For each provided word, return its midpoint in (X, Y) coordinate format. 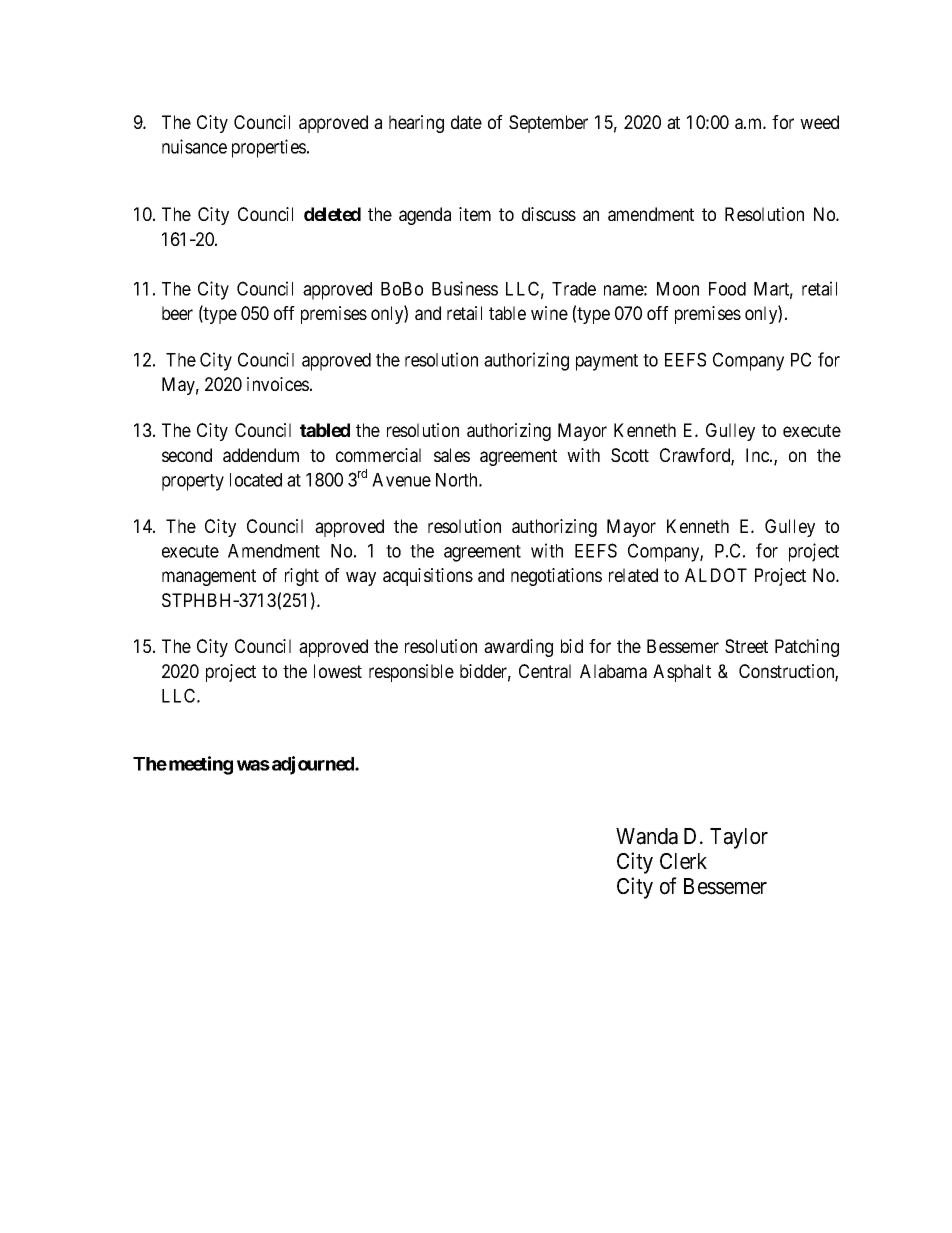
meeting (201, 765)
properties (269, 148)
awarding (518, 648)
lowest (338, 671)
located (256, 480)
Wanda (647, 836)
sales (452, 455)
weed (819, 122)
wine (549, 313)
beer (177, 313)
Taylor (739, 838)
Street (746, 646)
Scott (630, 455)
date (466, 122)
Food (727, 289)
